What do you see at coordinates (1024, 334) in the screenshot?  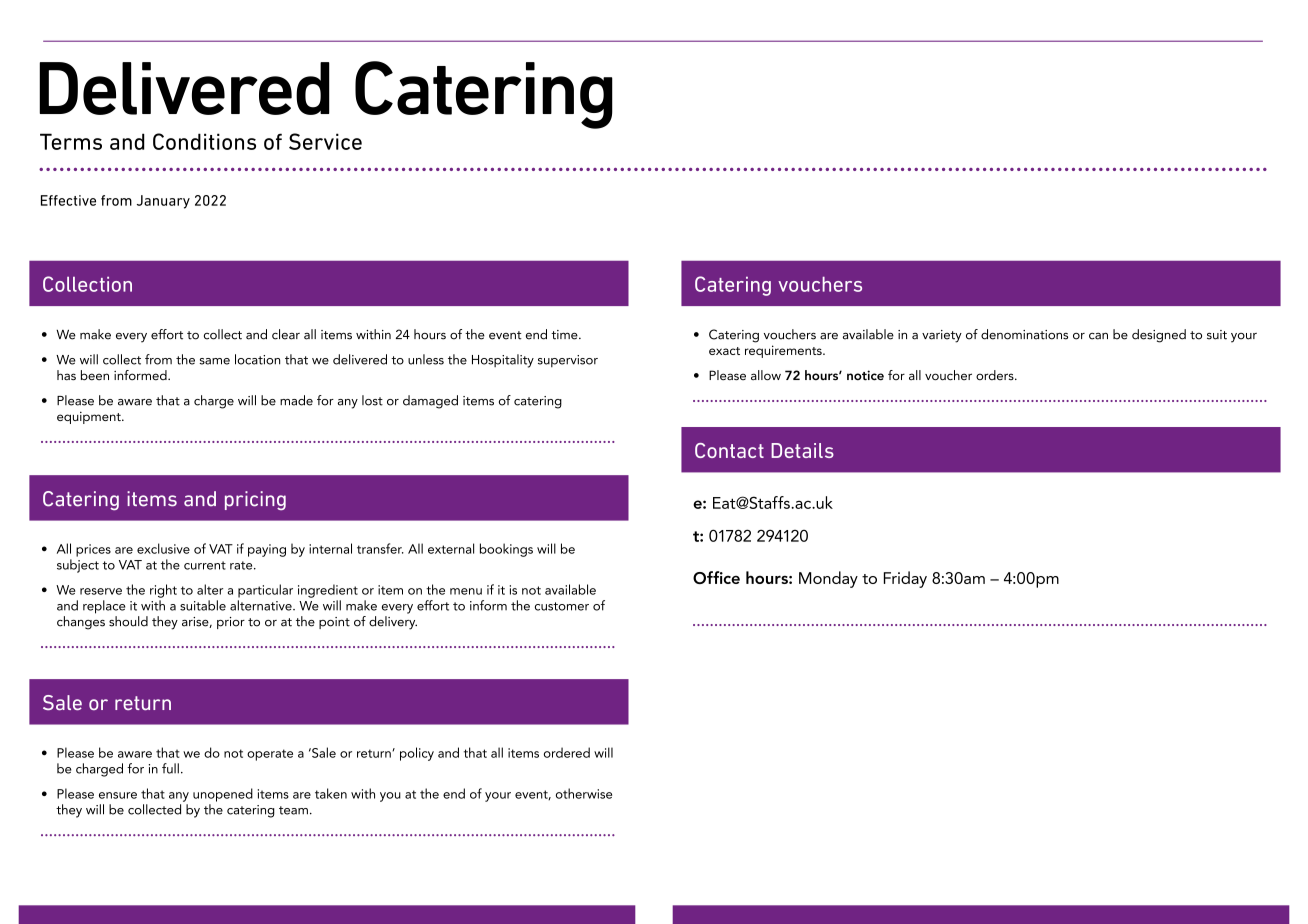 I see `denominations` at bounding box center [1024, 334].
